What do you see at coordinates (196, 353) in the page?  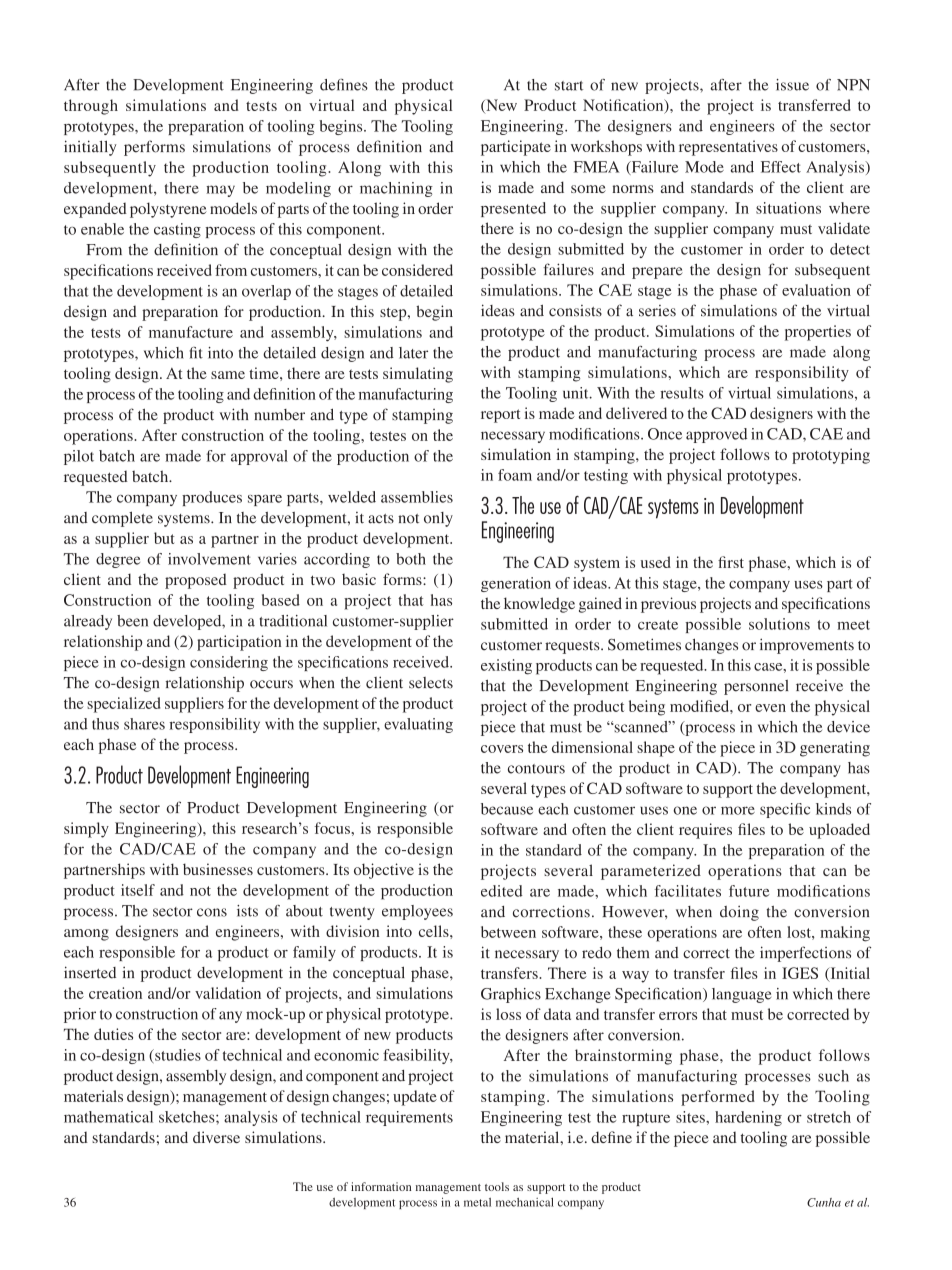 I see `fit` at bounding box center [196, 353].
